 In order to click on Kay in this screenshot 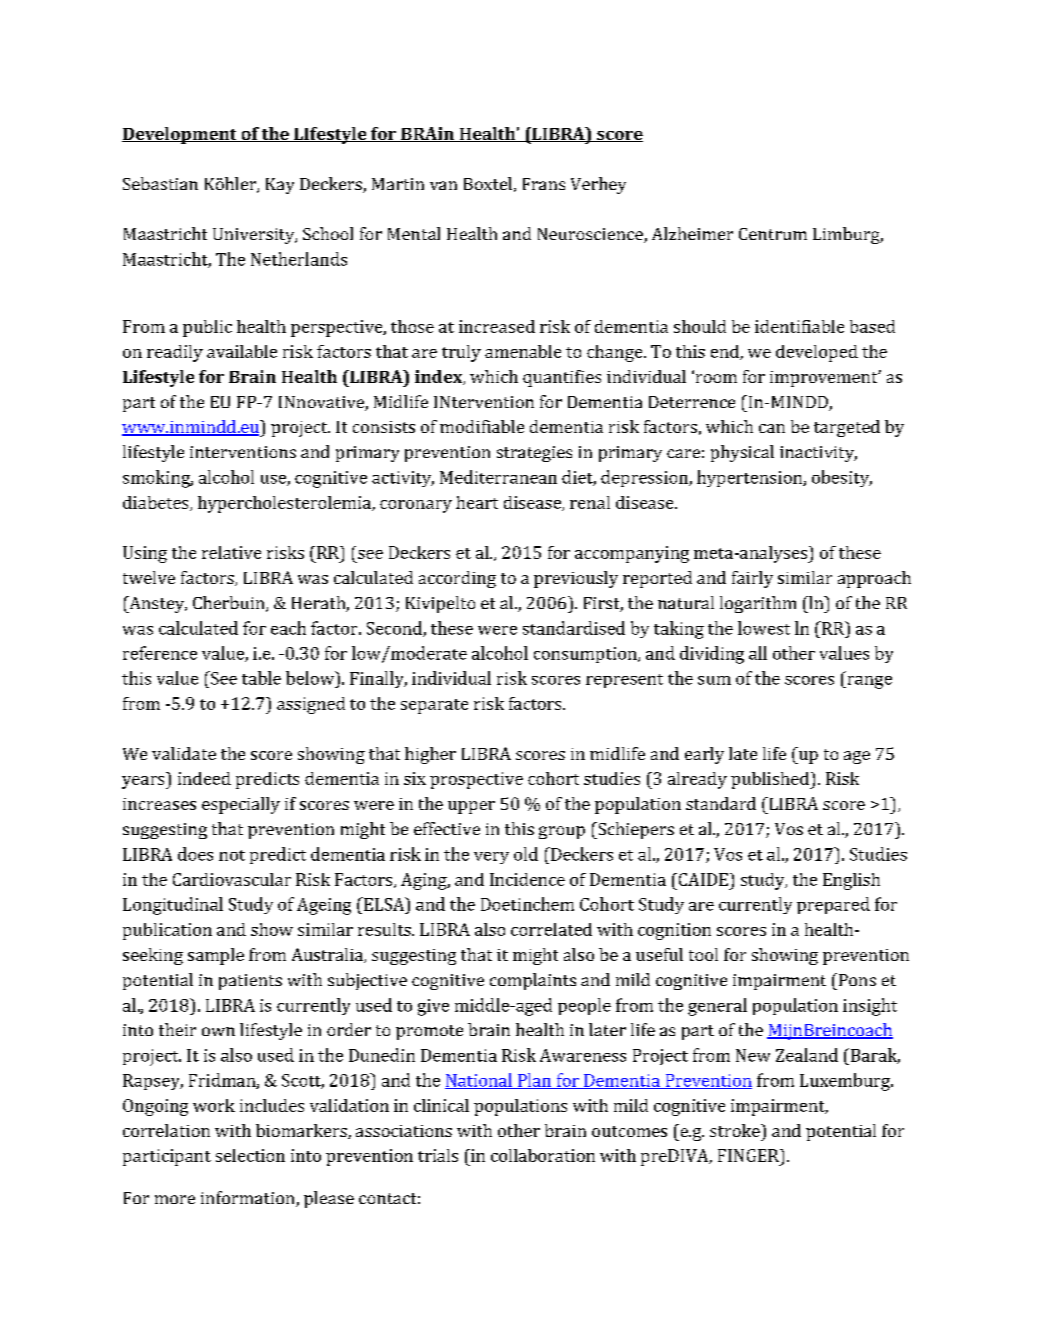, I will do `click(280, 186)`.
